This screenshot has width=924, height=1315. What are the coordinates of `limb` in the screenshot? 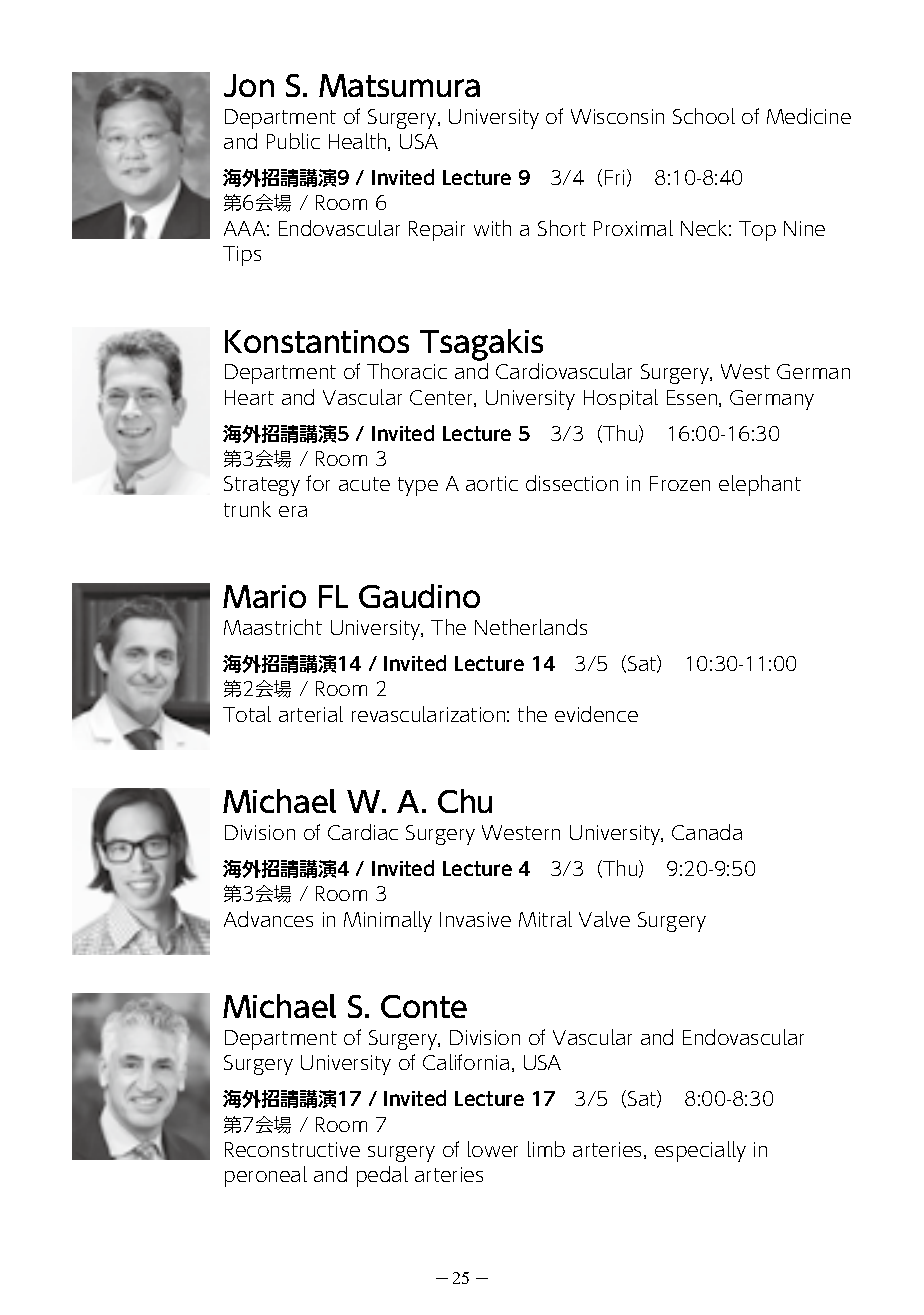 It's located at (546, 1149).
